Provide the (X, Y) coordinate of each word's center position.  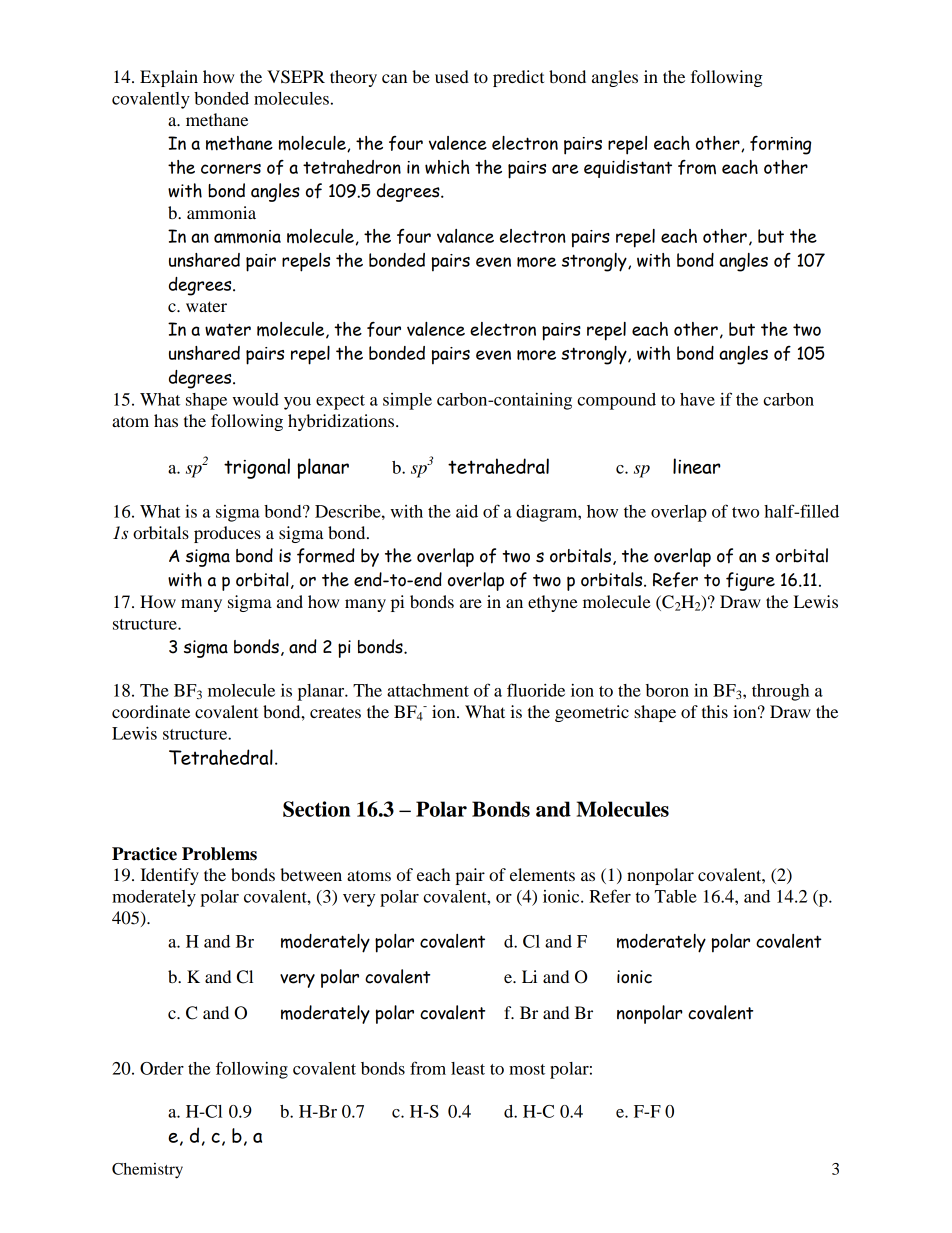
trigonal (257, 468)
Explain (169, 78)
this (715, 711)
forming (780, 145)
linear (697, 466)
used (452, 76)
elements (542, 874)
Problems (219, 854)
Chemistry (147, 1171)
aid (467, 511)
